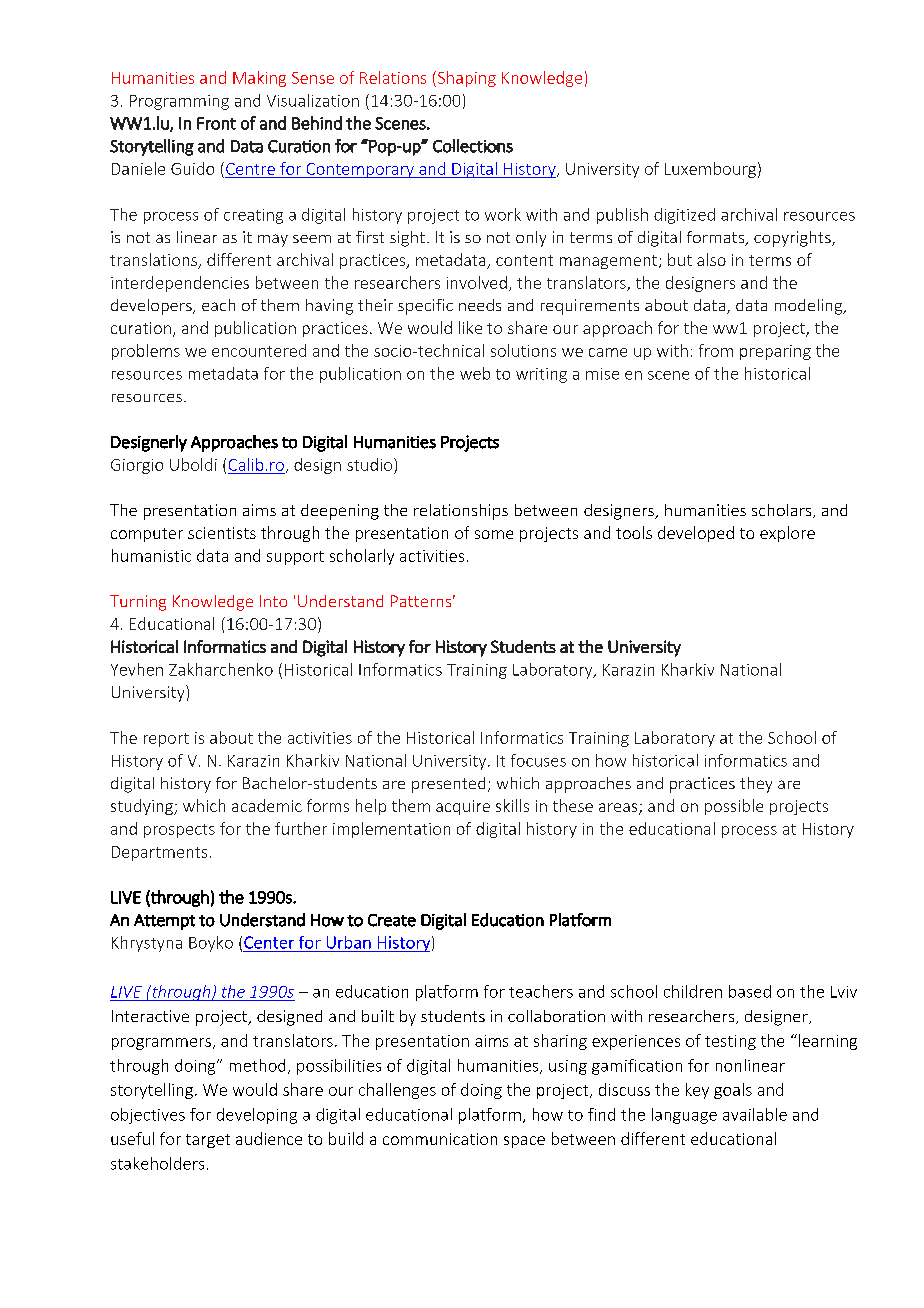  Describe the element at coordinates (137, 466) in the document. I see `Giorgio` at that location.
